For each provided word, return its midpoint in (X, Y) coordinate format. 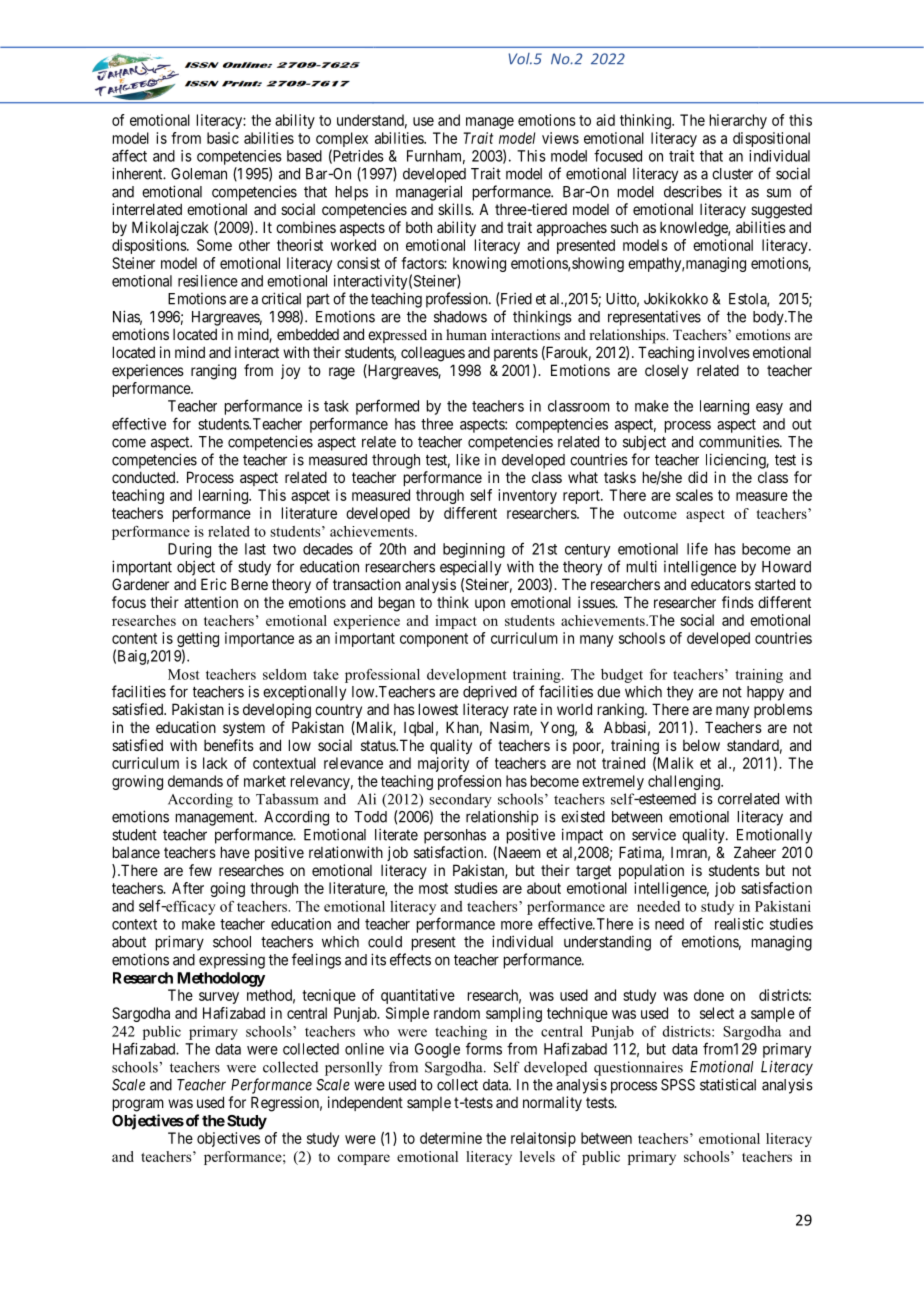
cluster (732, 174)
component (434, 640)
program (138, 1105)
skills (455, 209)
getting (198, 641)
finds (738, 602)
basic (223, 138)
